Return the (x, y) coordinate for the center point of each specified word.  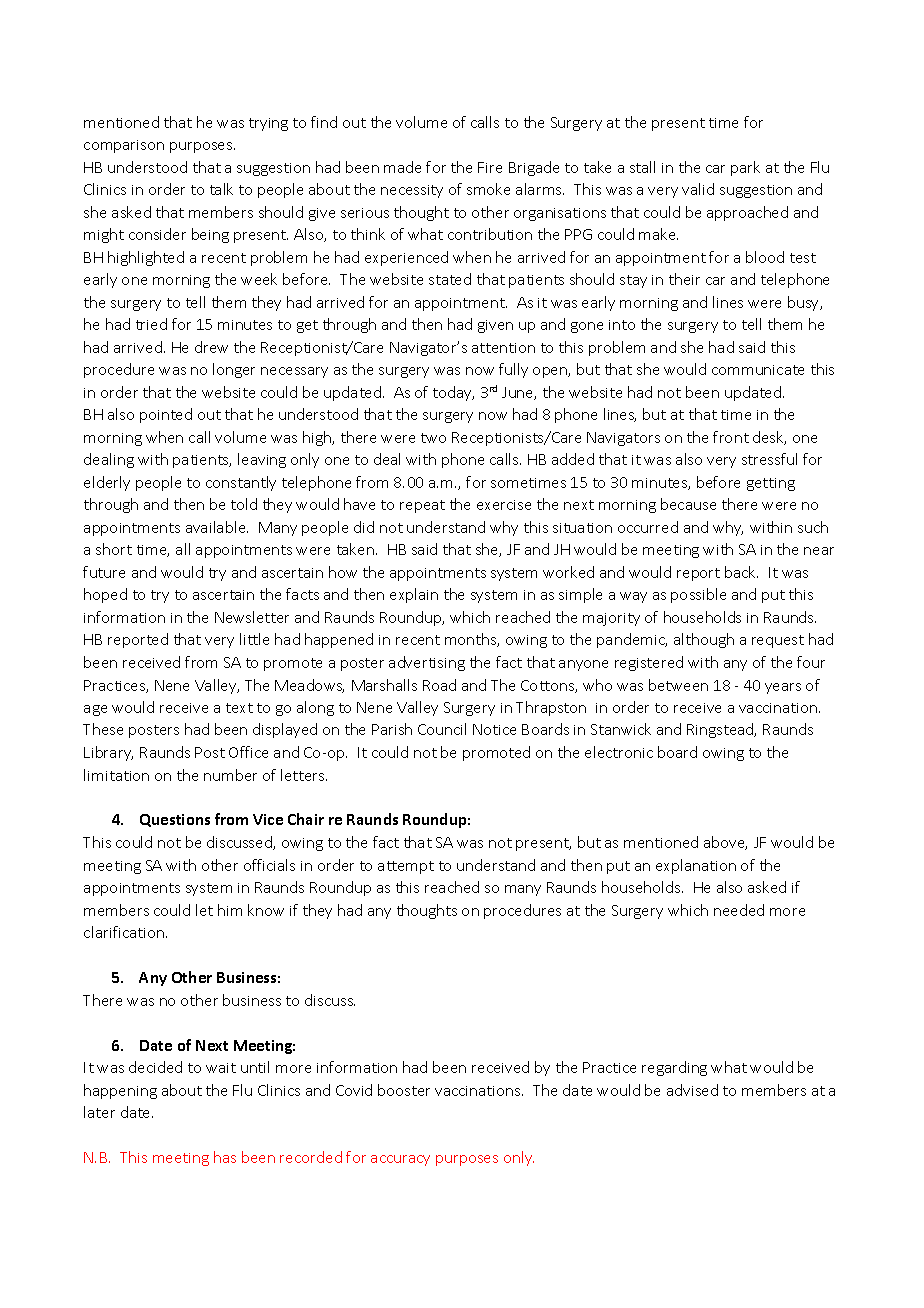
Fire (490, 167)
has (225, 1157)
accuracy (400, 1160)
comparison (124, 146)
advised (692, 1090)
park (745, 168)
